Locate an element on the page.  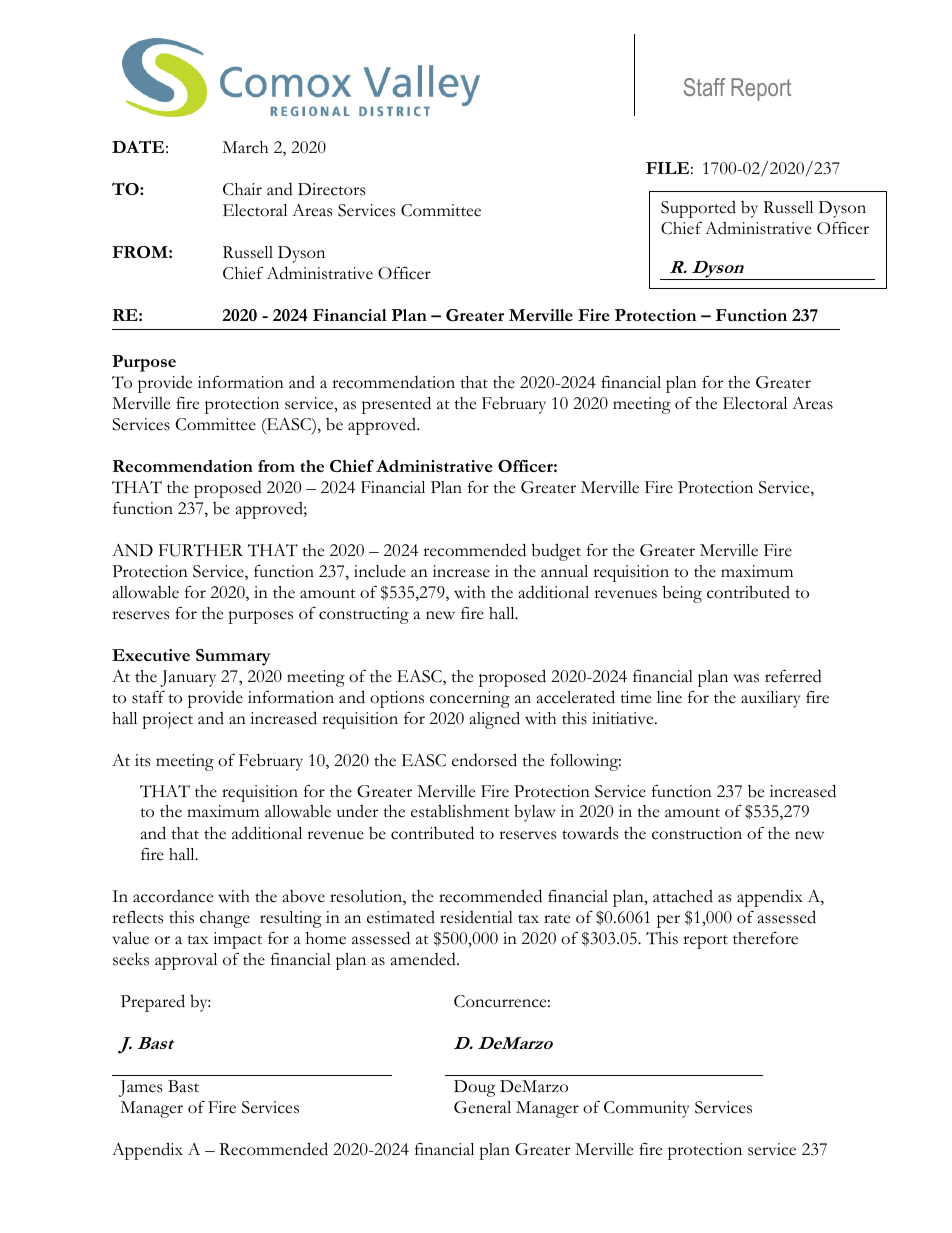
concerning is located at coordinates (470, 699).
